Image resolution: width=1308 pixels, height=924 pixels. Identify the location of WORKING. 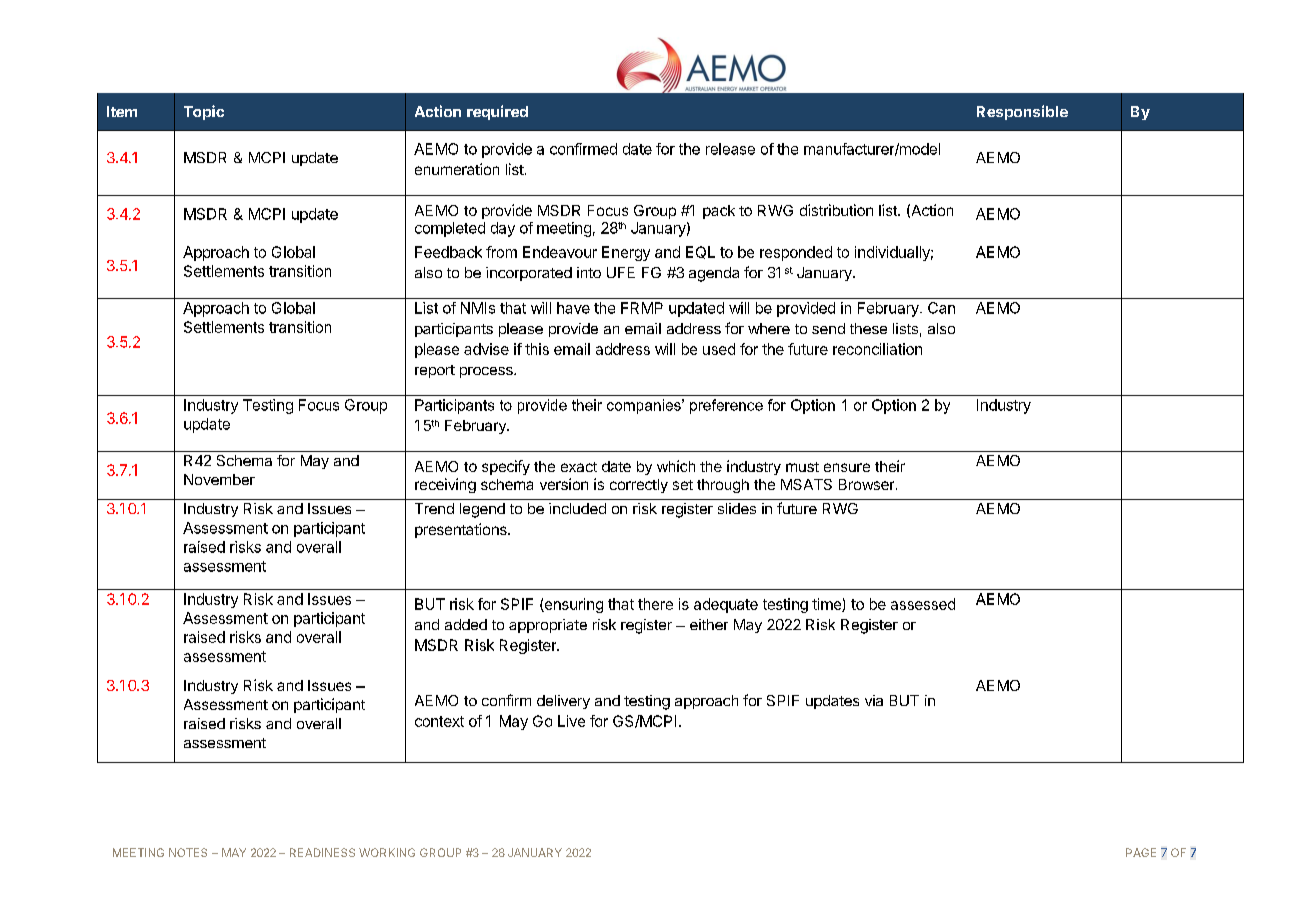
(387, 852).
